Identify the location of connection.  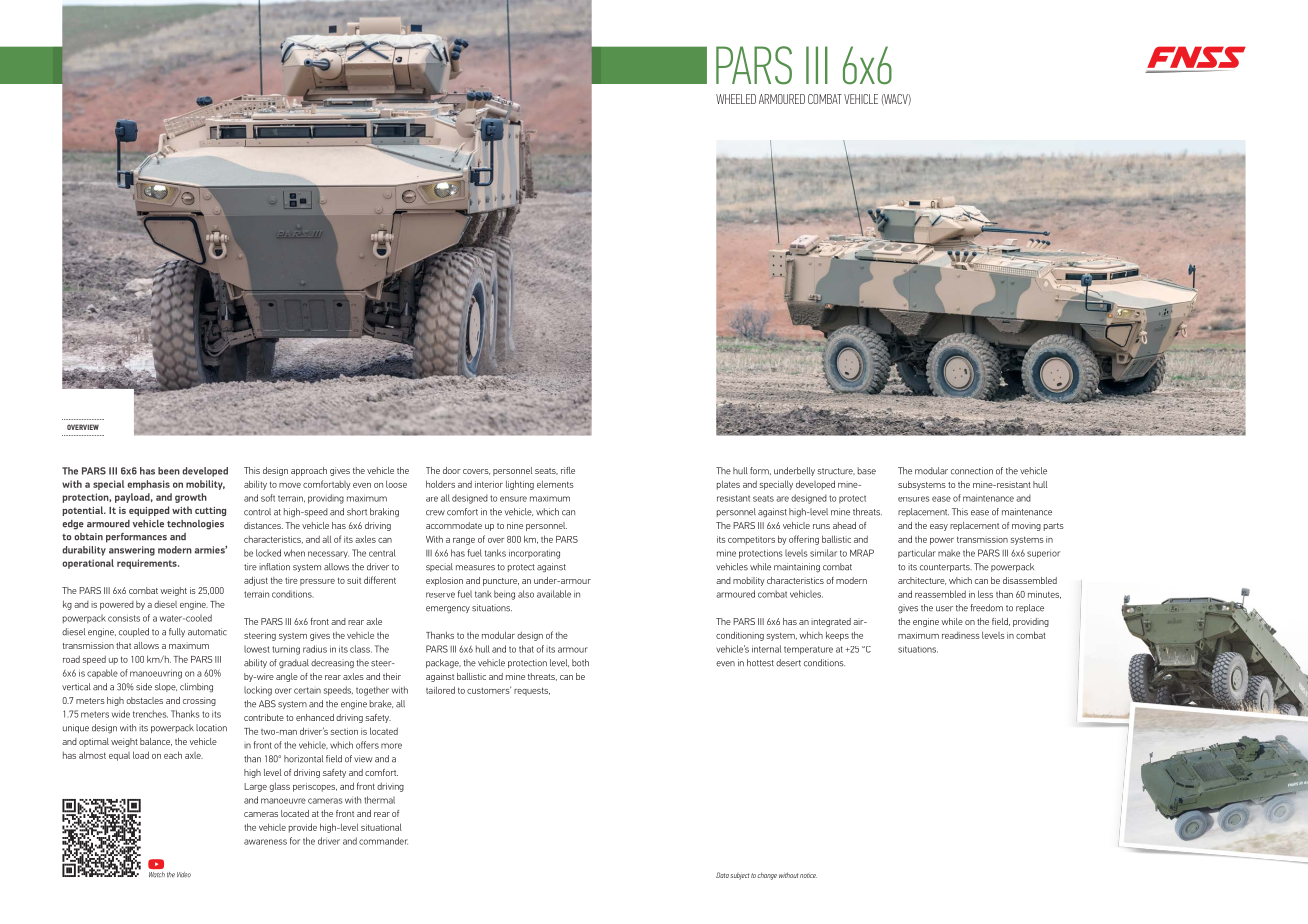
(972, 471).
